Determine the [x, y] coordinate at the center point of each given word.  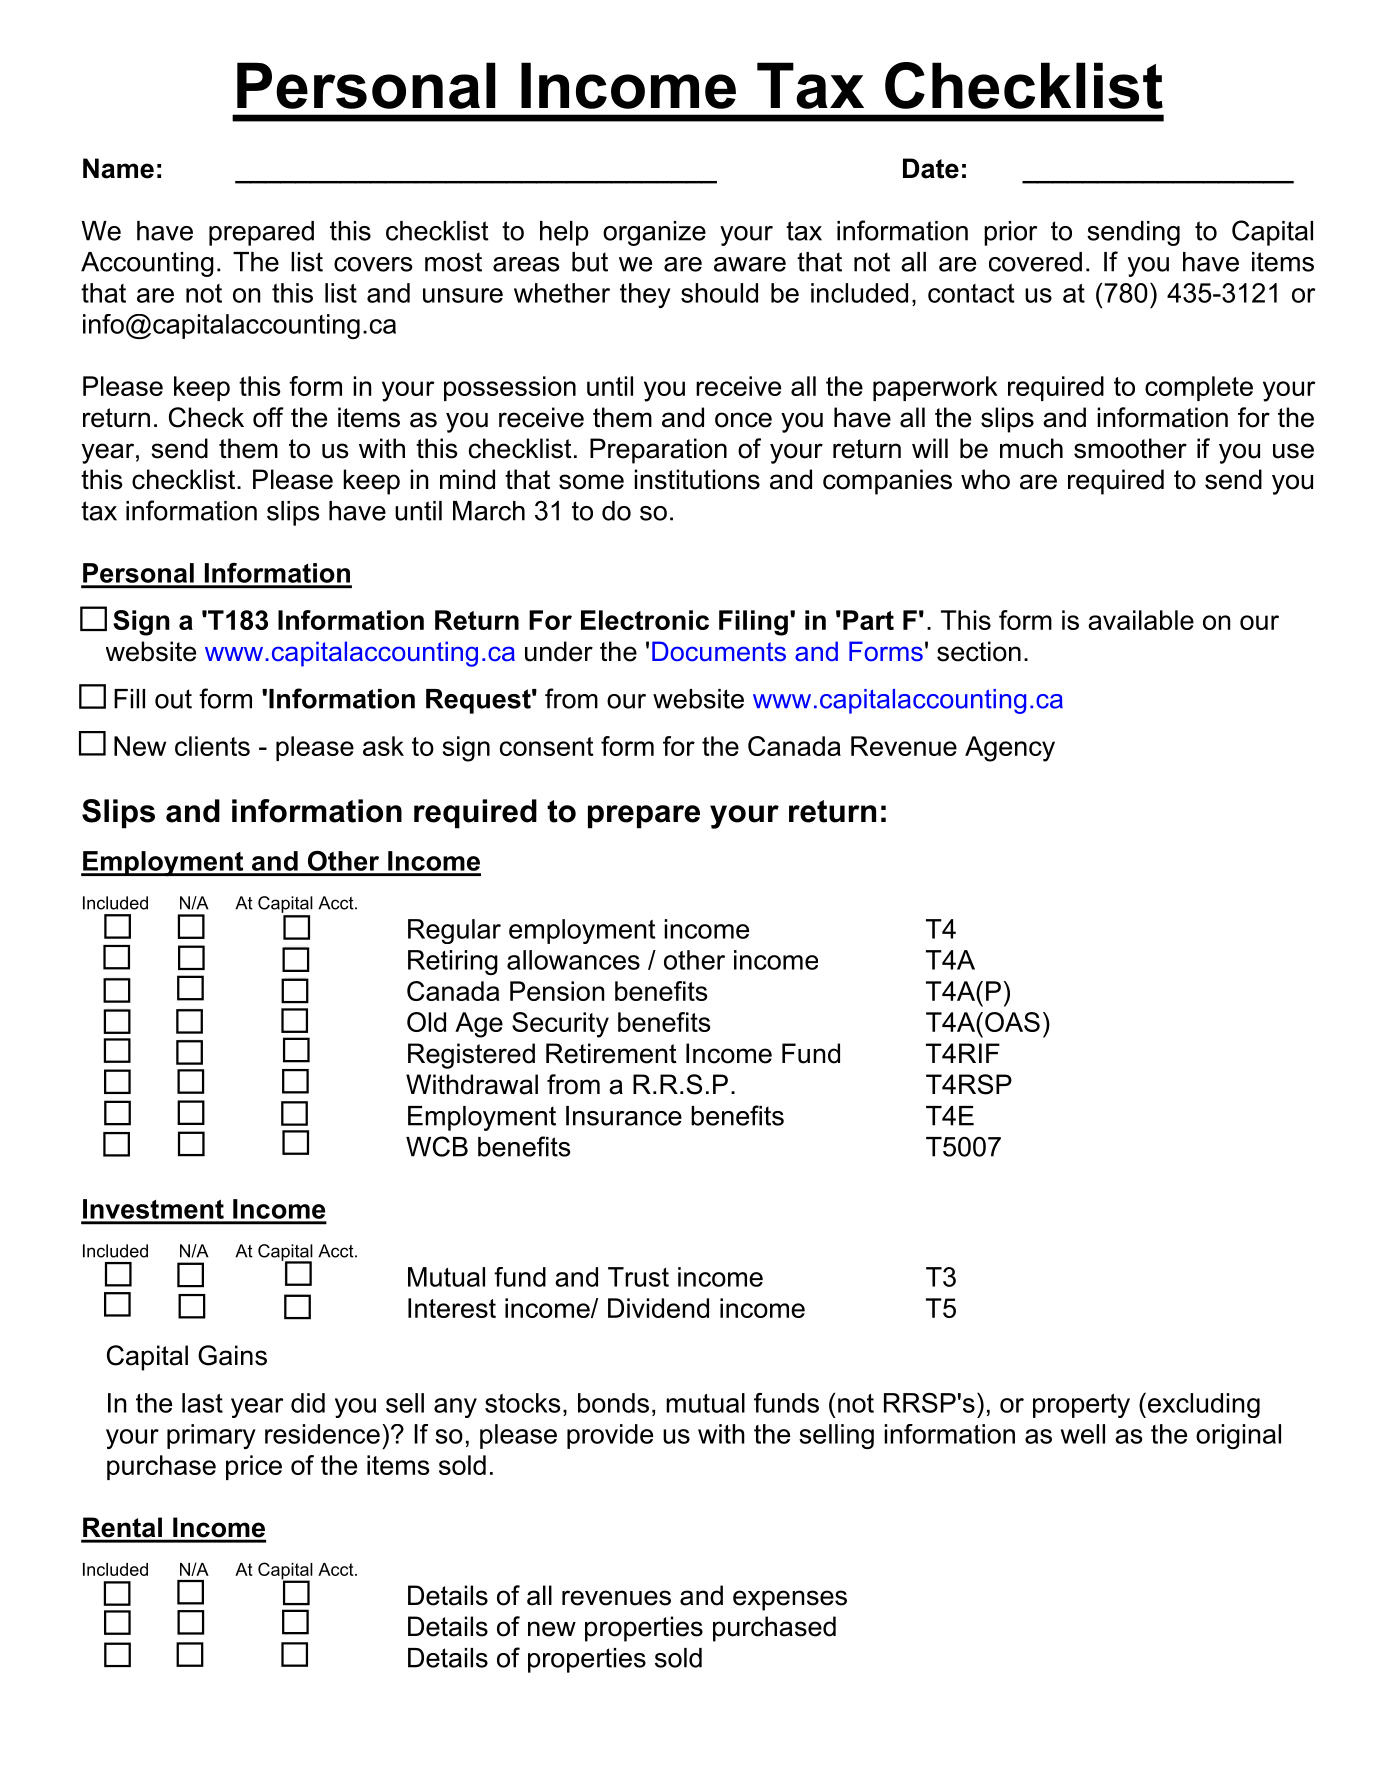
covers [373, 264]
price [254, 1467]
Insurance [624, 1116]
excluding [1202, 1405]
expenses [790, 1600]
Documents [719, 651]
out [173, 699]
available [1141, 620]
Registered [471, 1056]
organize [654, 233]
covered [1035, 262]
